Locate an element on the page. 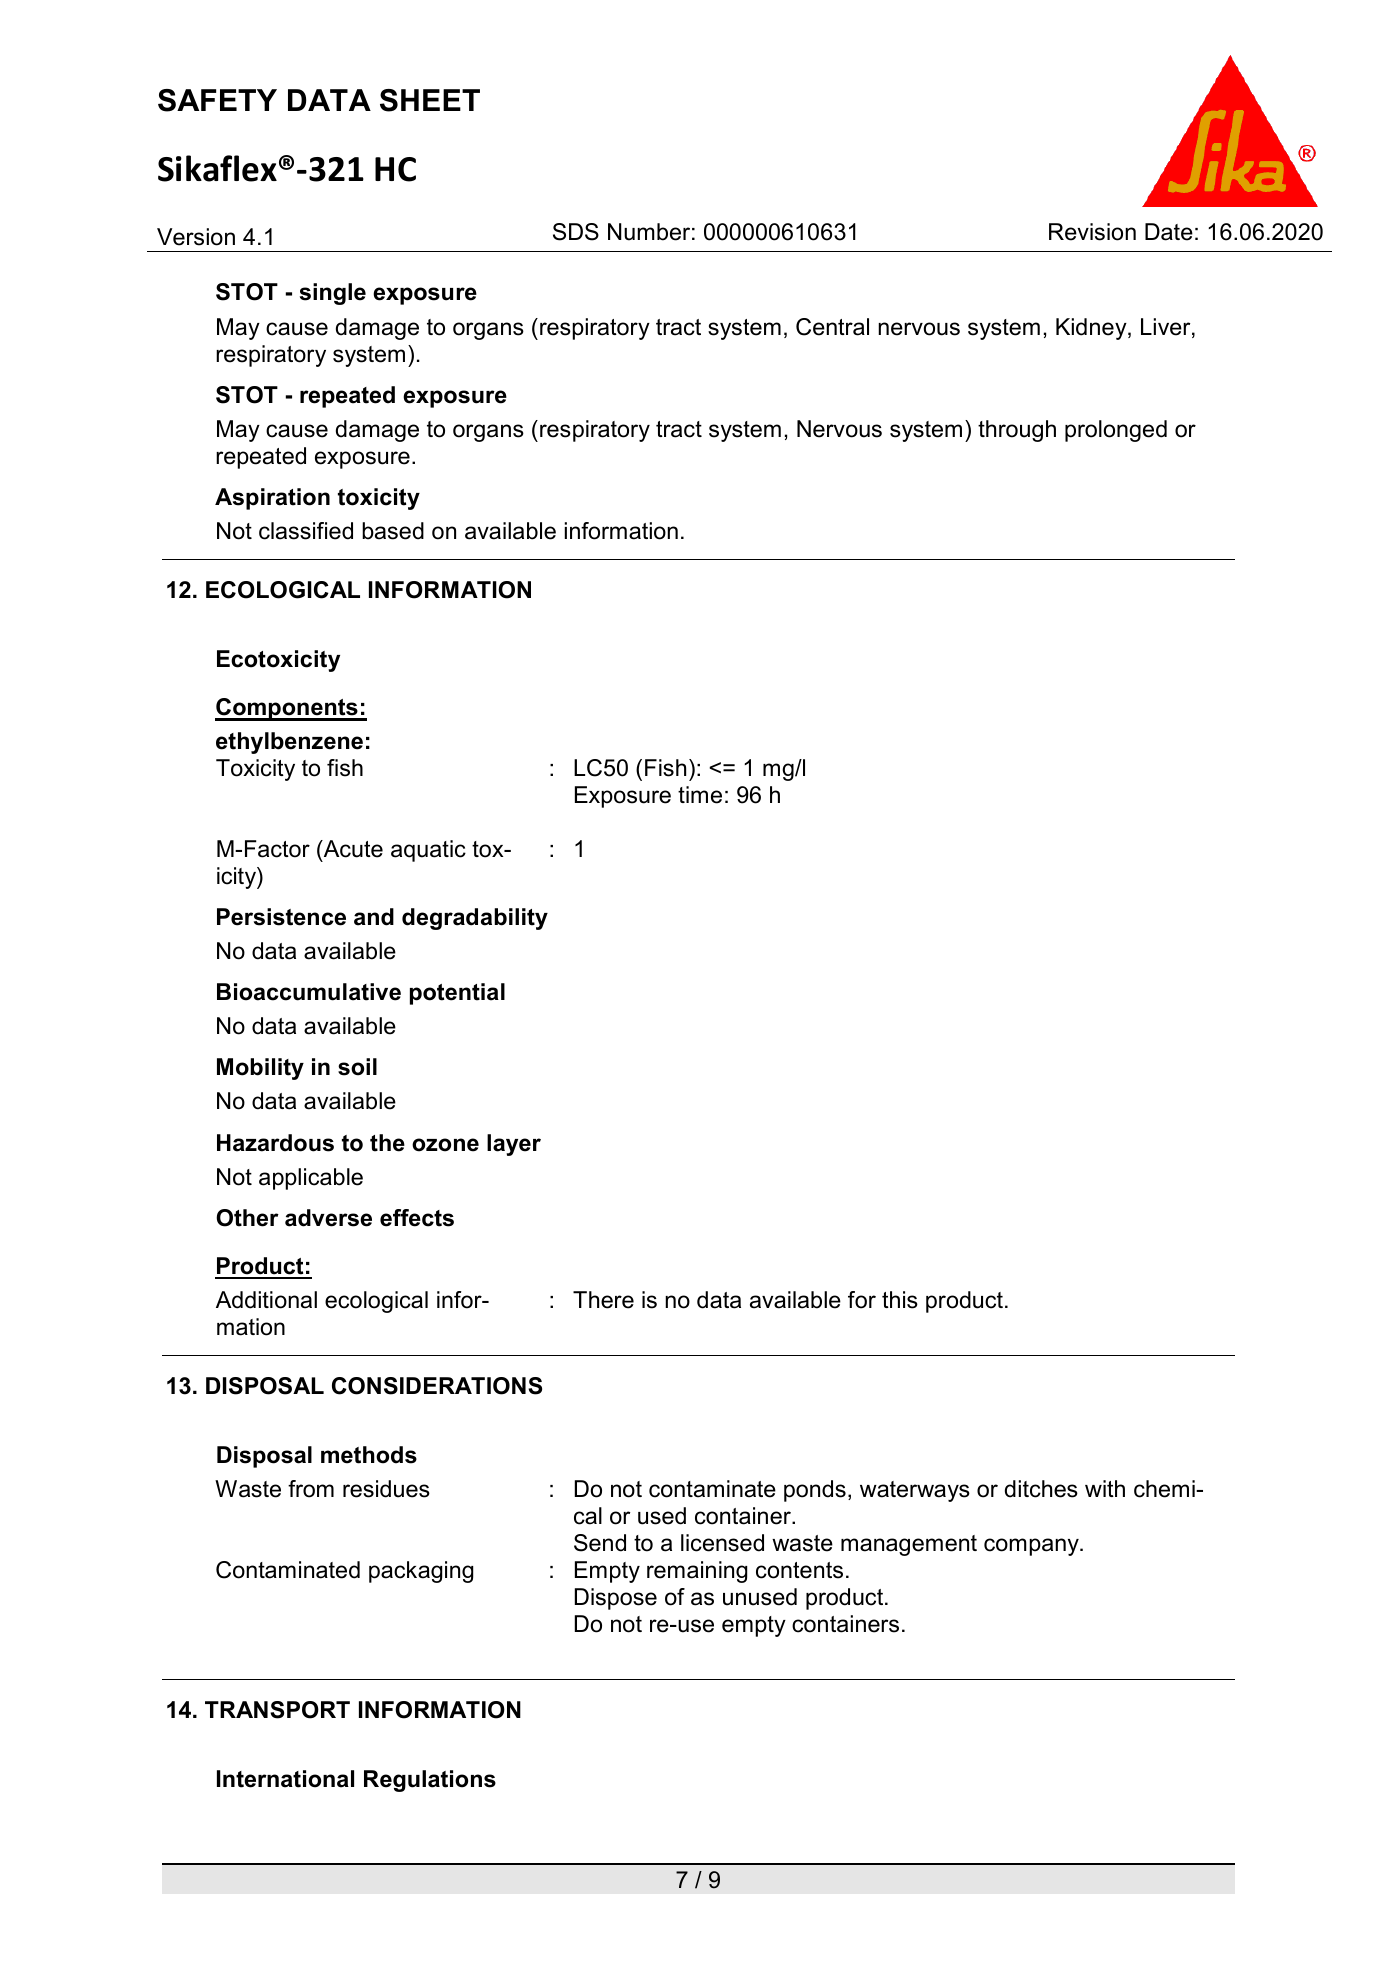 The image size is (1397, 1977). TRANSPORT is located at coordinates (277, 1710).
